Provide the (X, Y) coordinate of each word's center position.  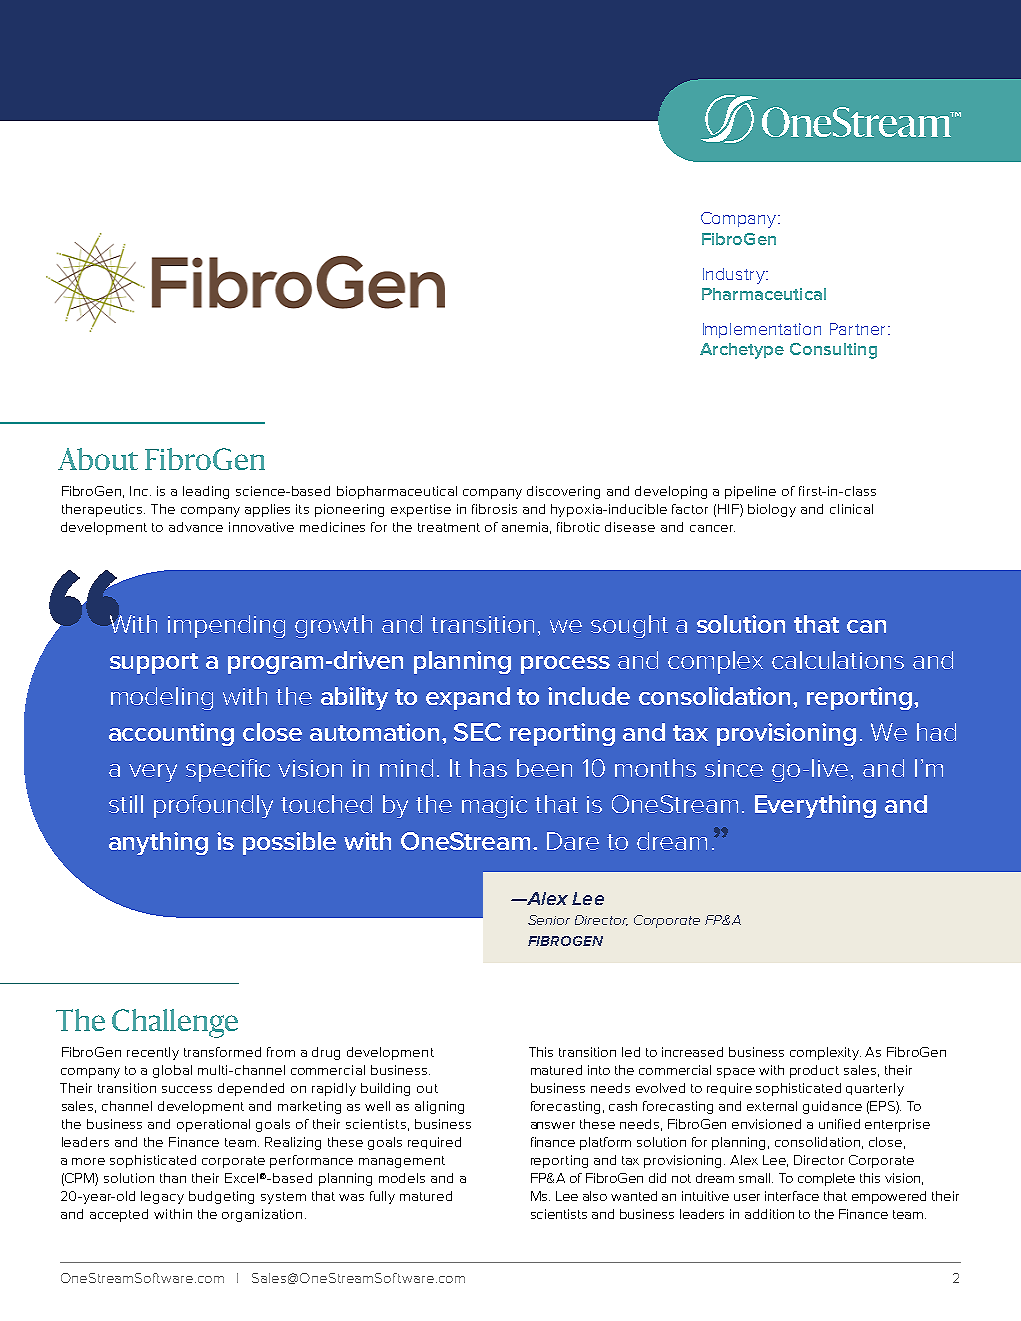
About (98, 459)
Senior (549, 920)
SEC (477, 732)
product (814, 1071)
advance (196, 527)
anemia (525, 527)
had (936, 732)
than (173, 1178)
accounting (171, 734)
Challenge (175, 1023)
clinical (851, 509)
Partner (857, 329)
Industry (735, 276)
